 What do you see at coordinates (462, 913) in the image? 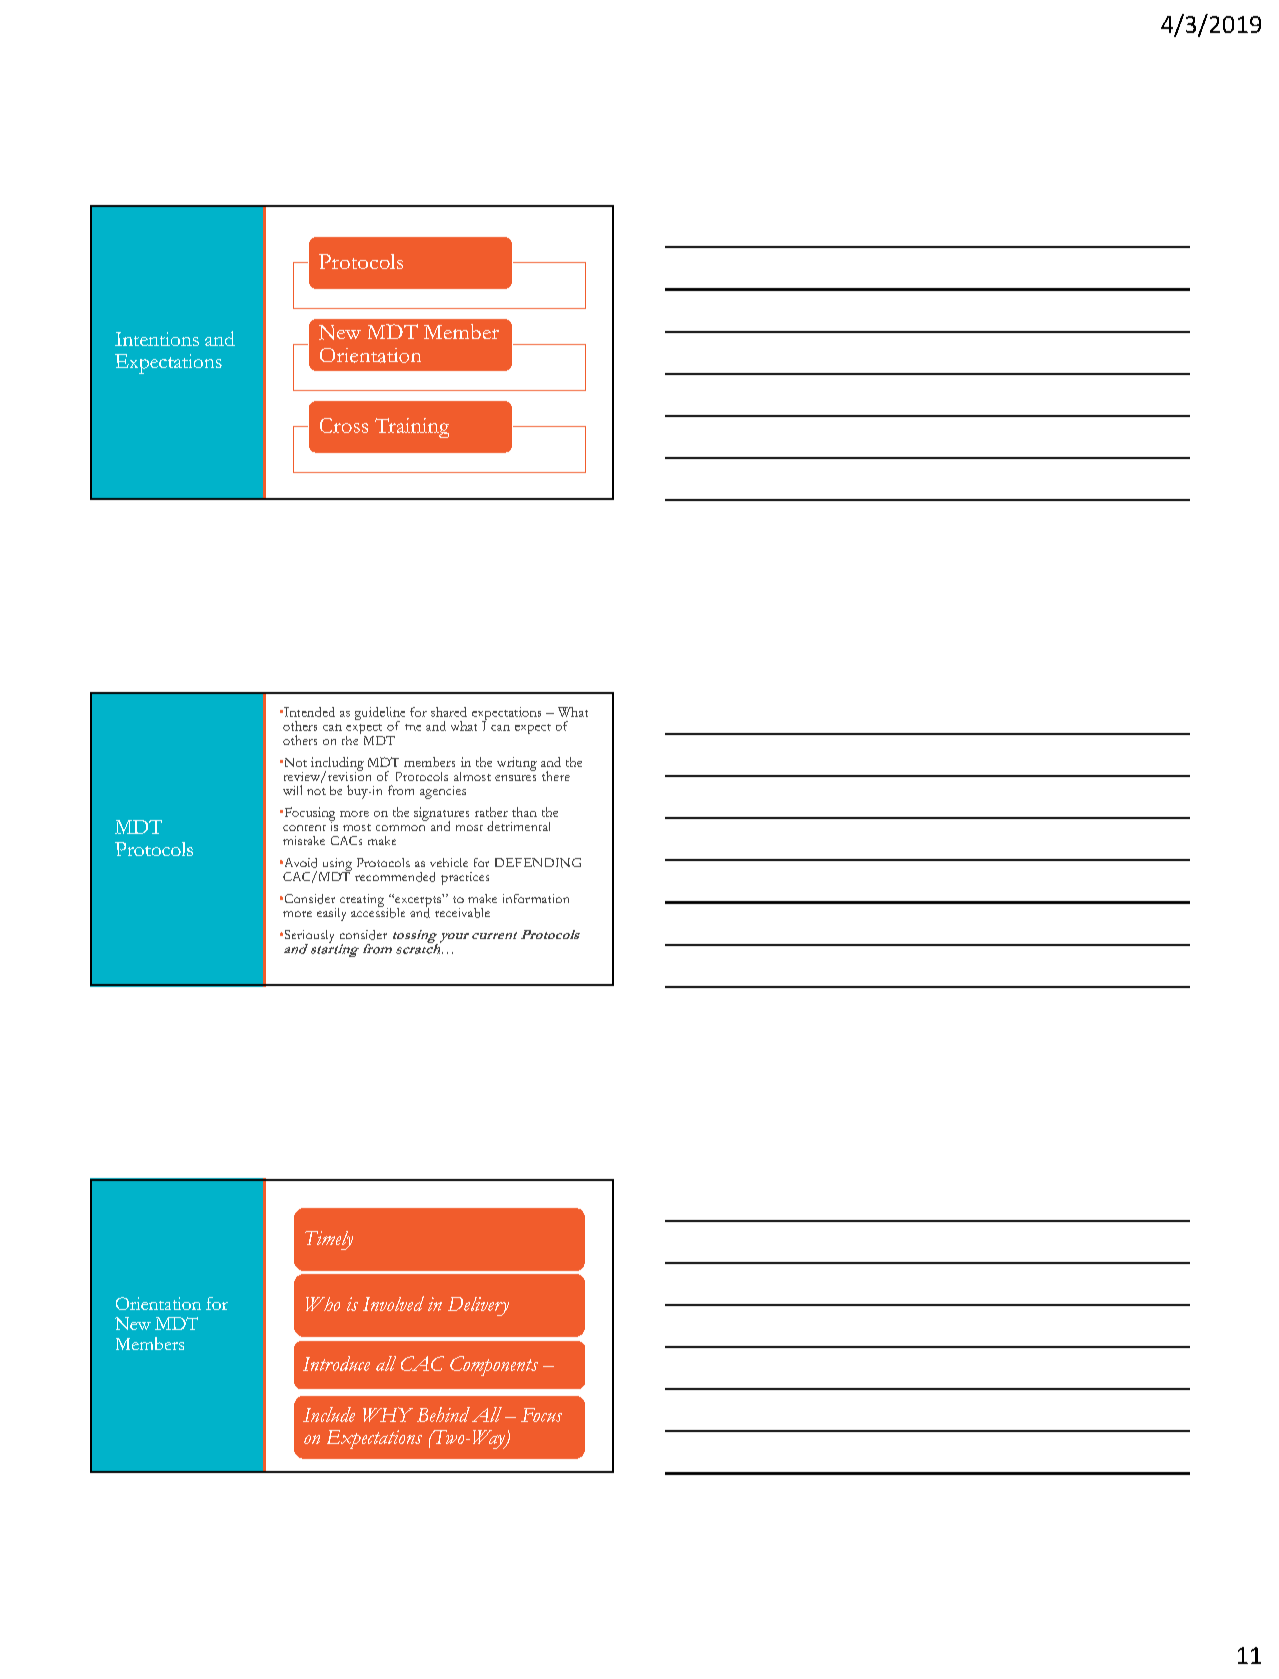
I see `receivable` at bounding box center [462, 913].
